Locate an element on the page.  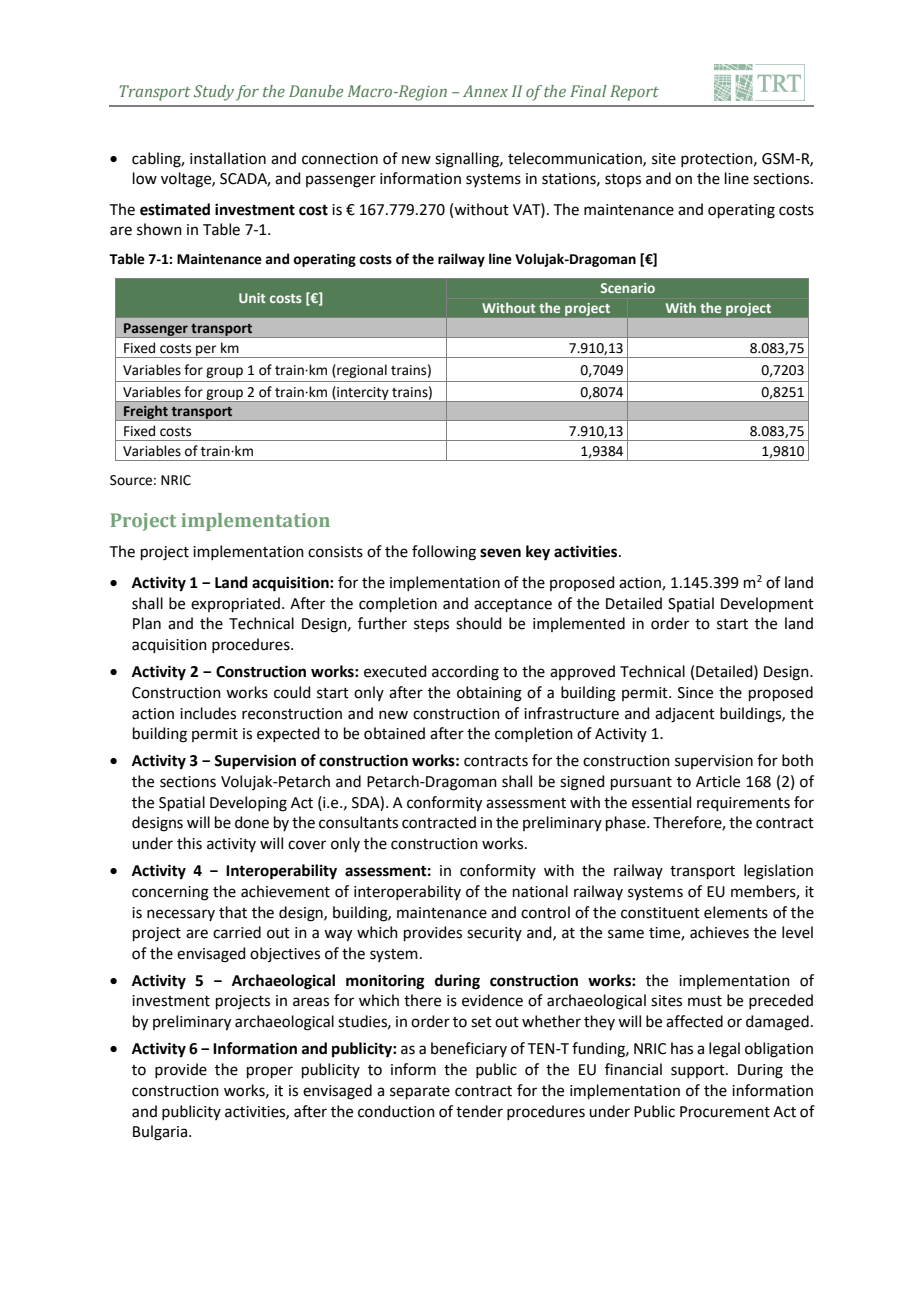
legislation is located at coordinates (778, 872).
